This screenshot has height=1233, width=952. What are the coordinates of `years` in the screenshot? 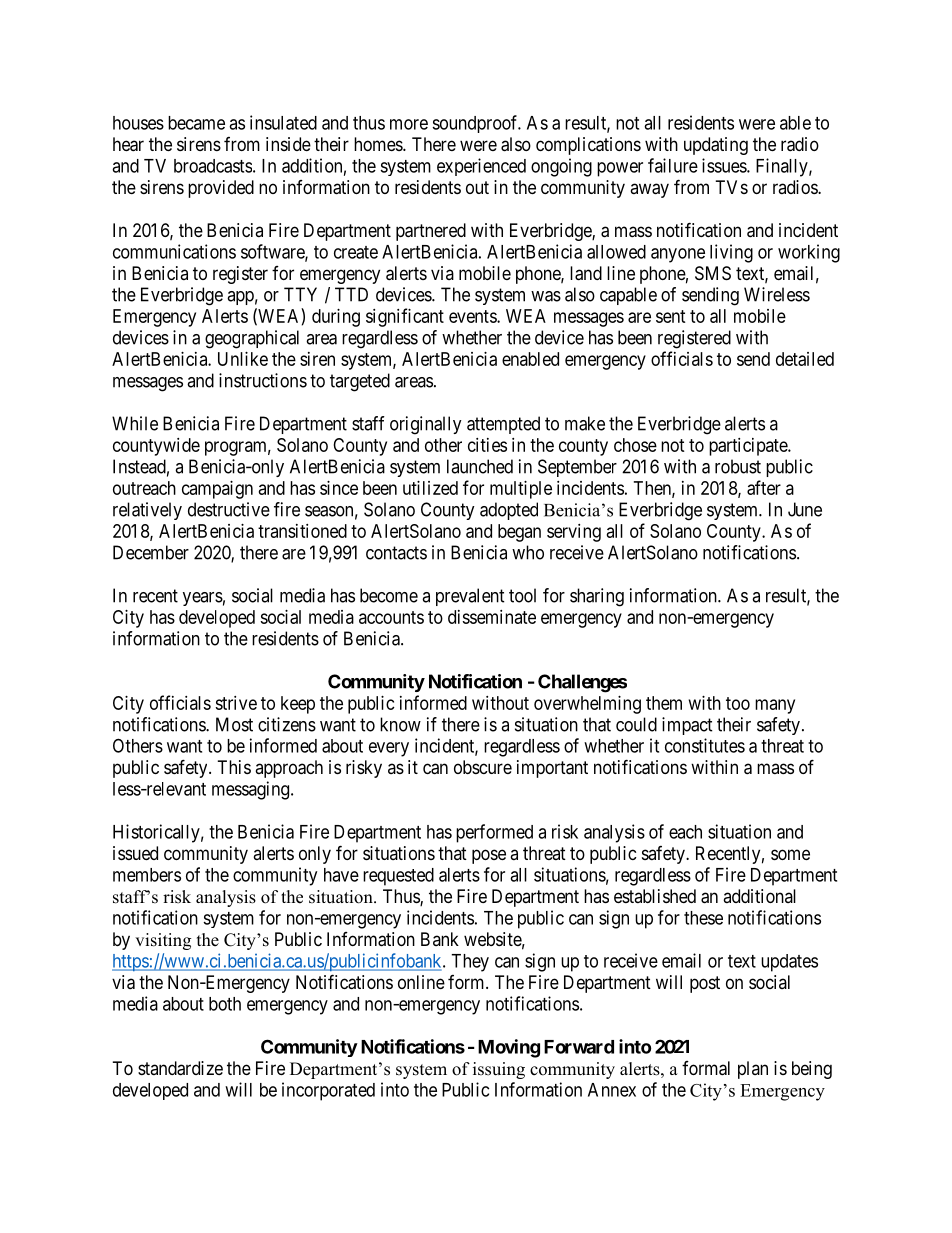 It's located at (203, 599).
